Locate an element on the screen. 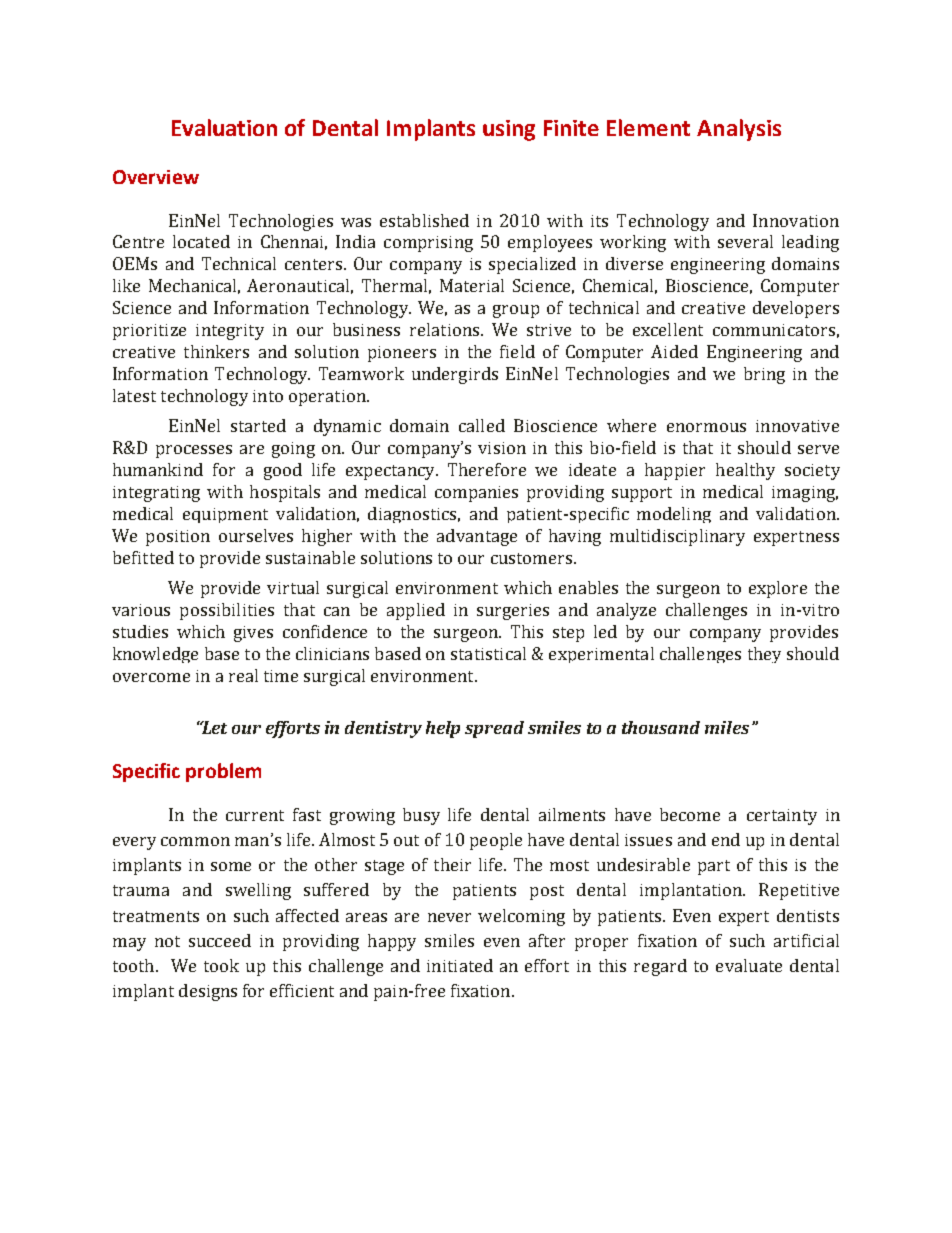 The width and height of the screenshot is (952, 1233). relations is located at coordinates (446, 329).
